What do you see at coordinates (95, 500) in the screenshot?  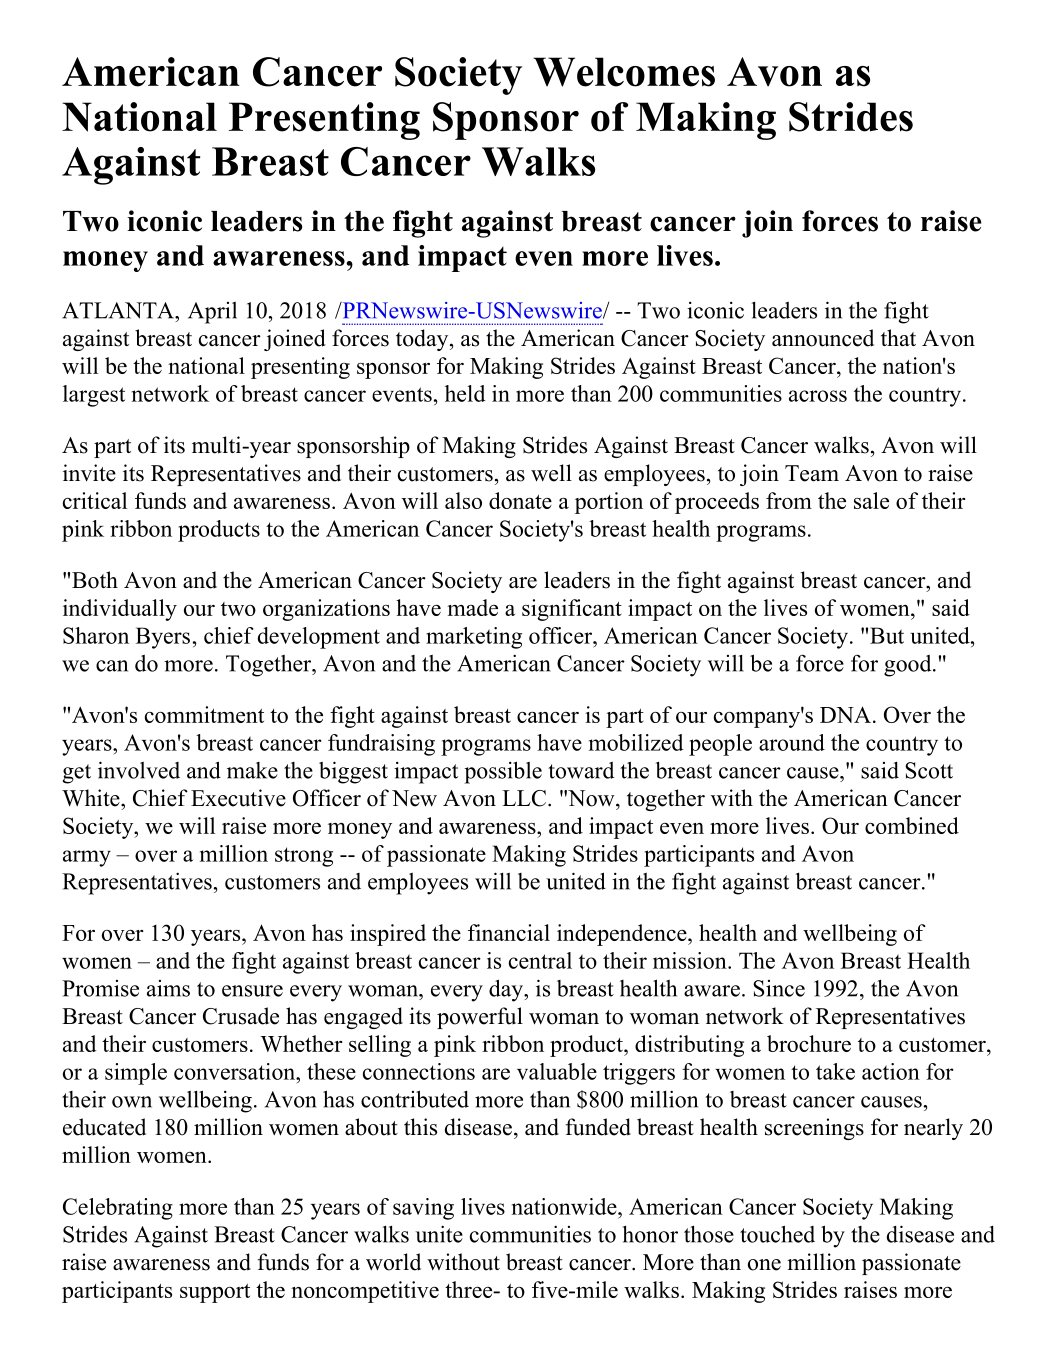 I see `critical` at bounding box center [95, 500].
